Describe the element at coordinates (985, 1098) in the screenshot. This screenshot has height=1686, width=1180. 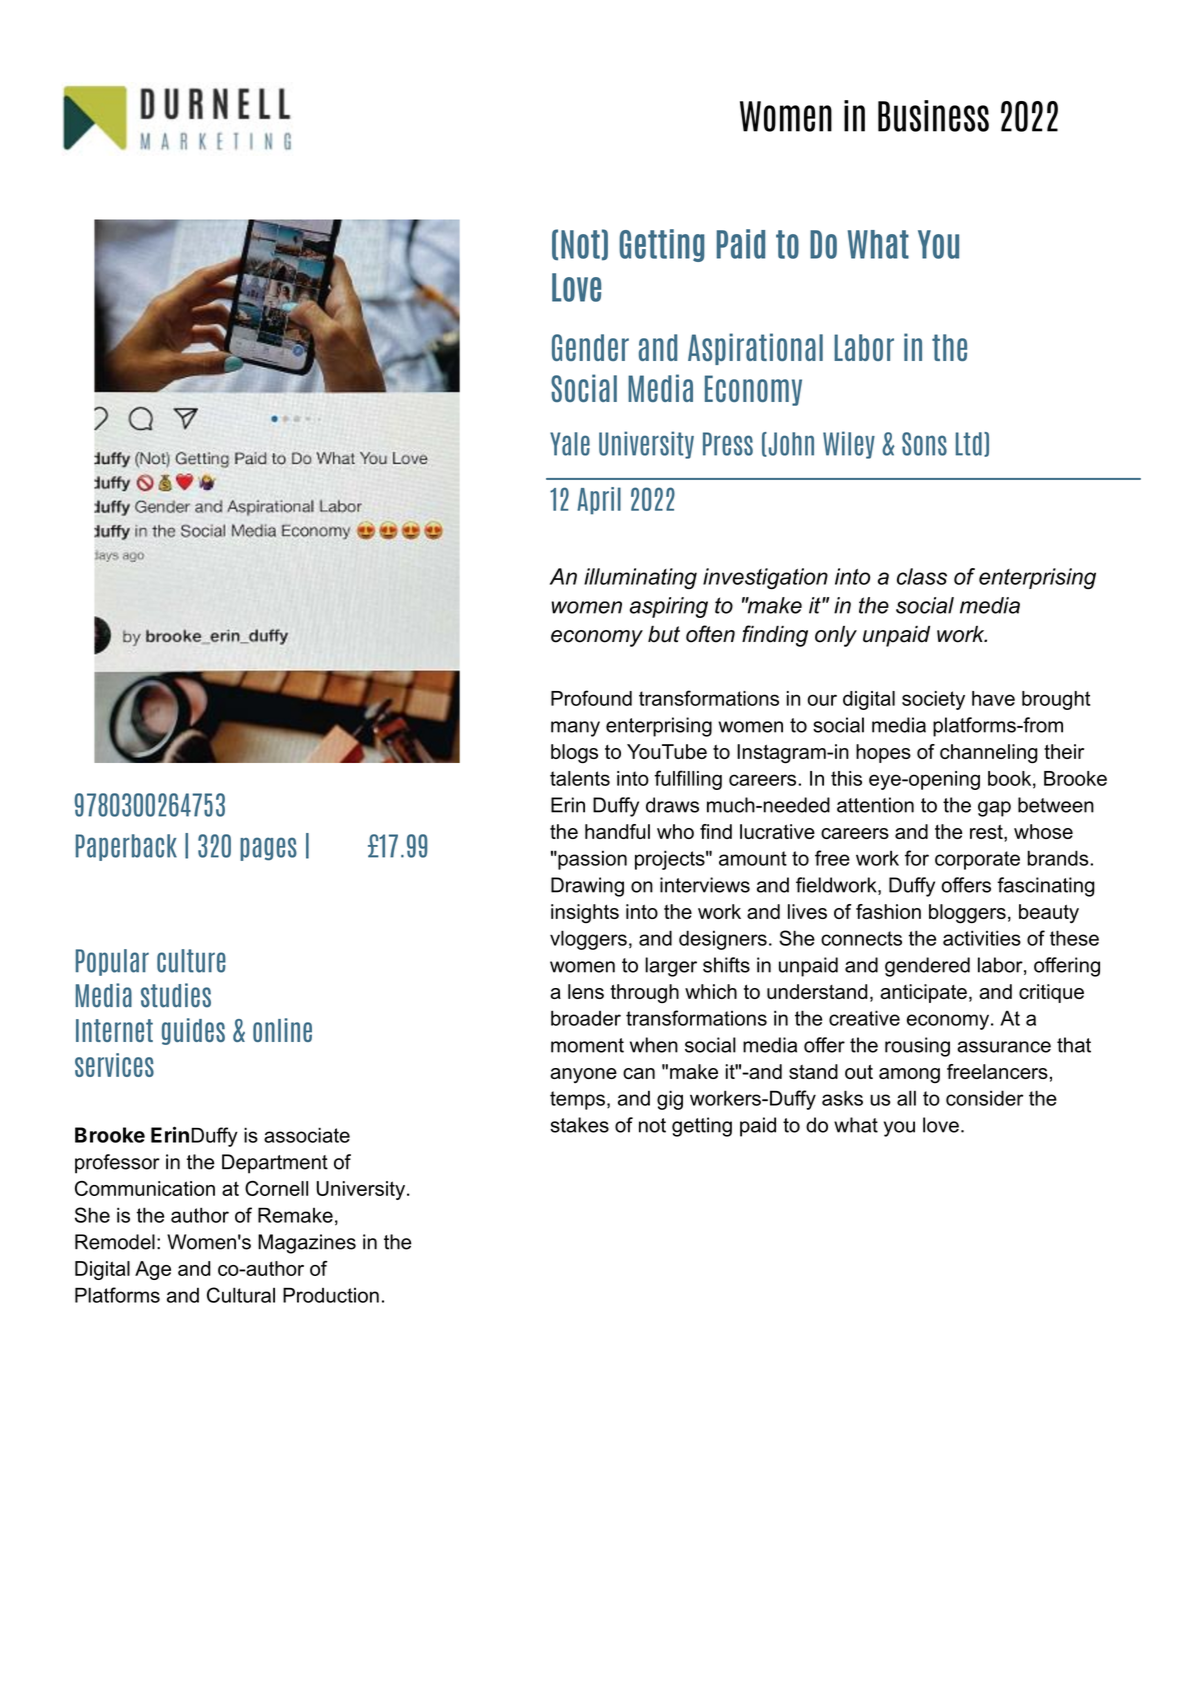
I see `consider` at that location.
